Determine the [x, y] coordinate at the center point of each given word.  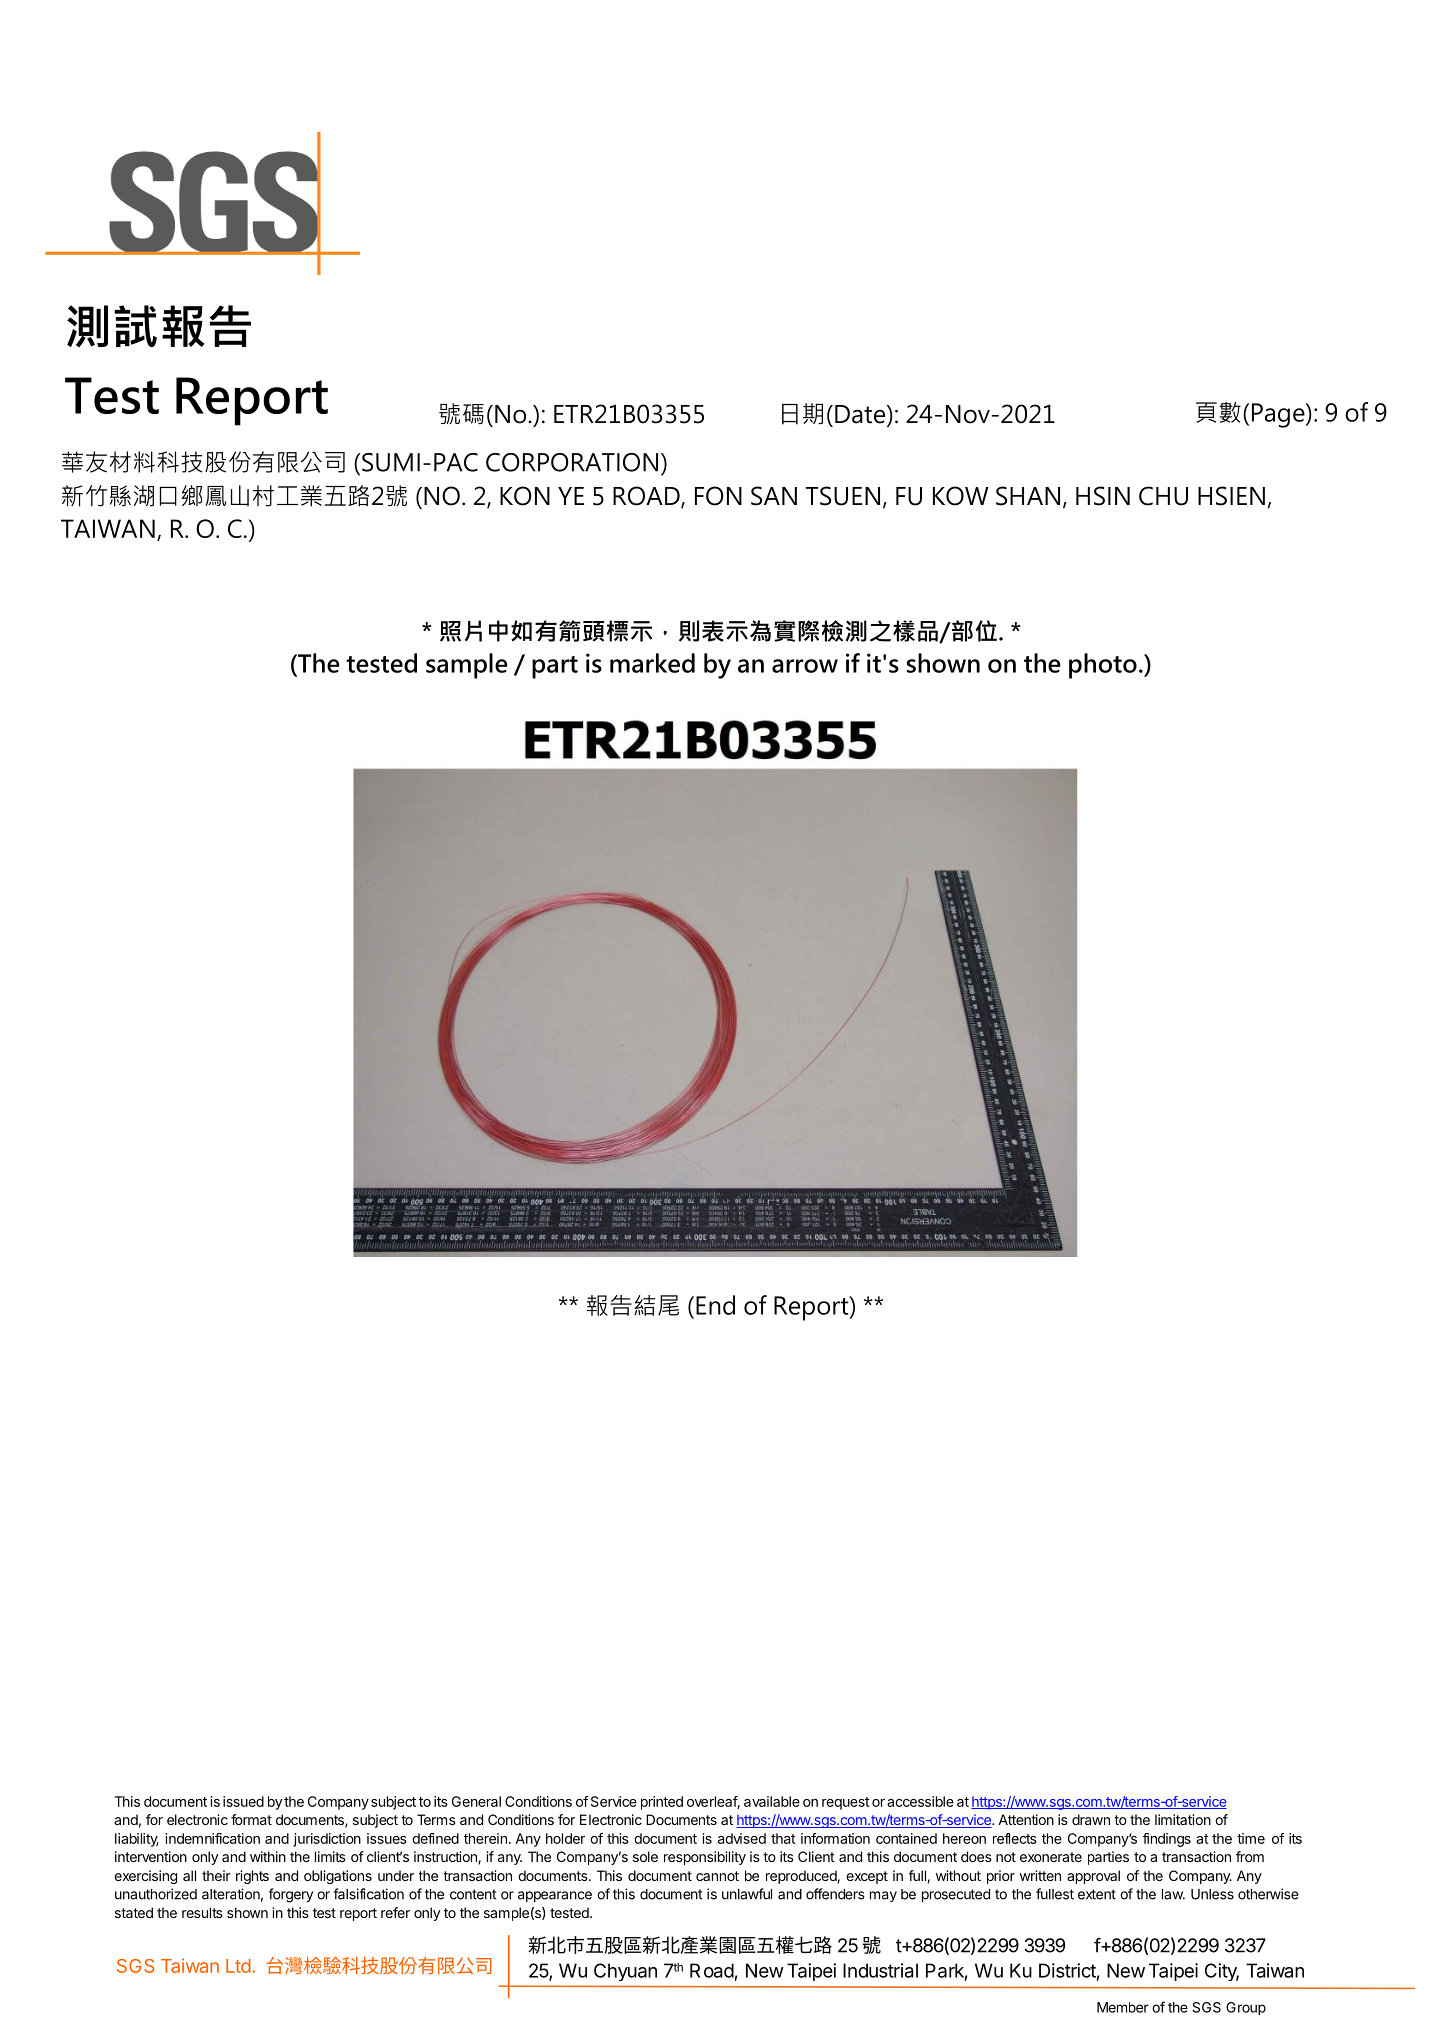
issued [243, 1801]
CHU [1163, 496]
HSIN [1103, 496]
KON [525, 496]
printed [662, 1803]
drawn [1091, 1819]
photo [1103, 666]
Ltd [238, 1966]
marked [652, 663]
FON [718, 496]
